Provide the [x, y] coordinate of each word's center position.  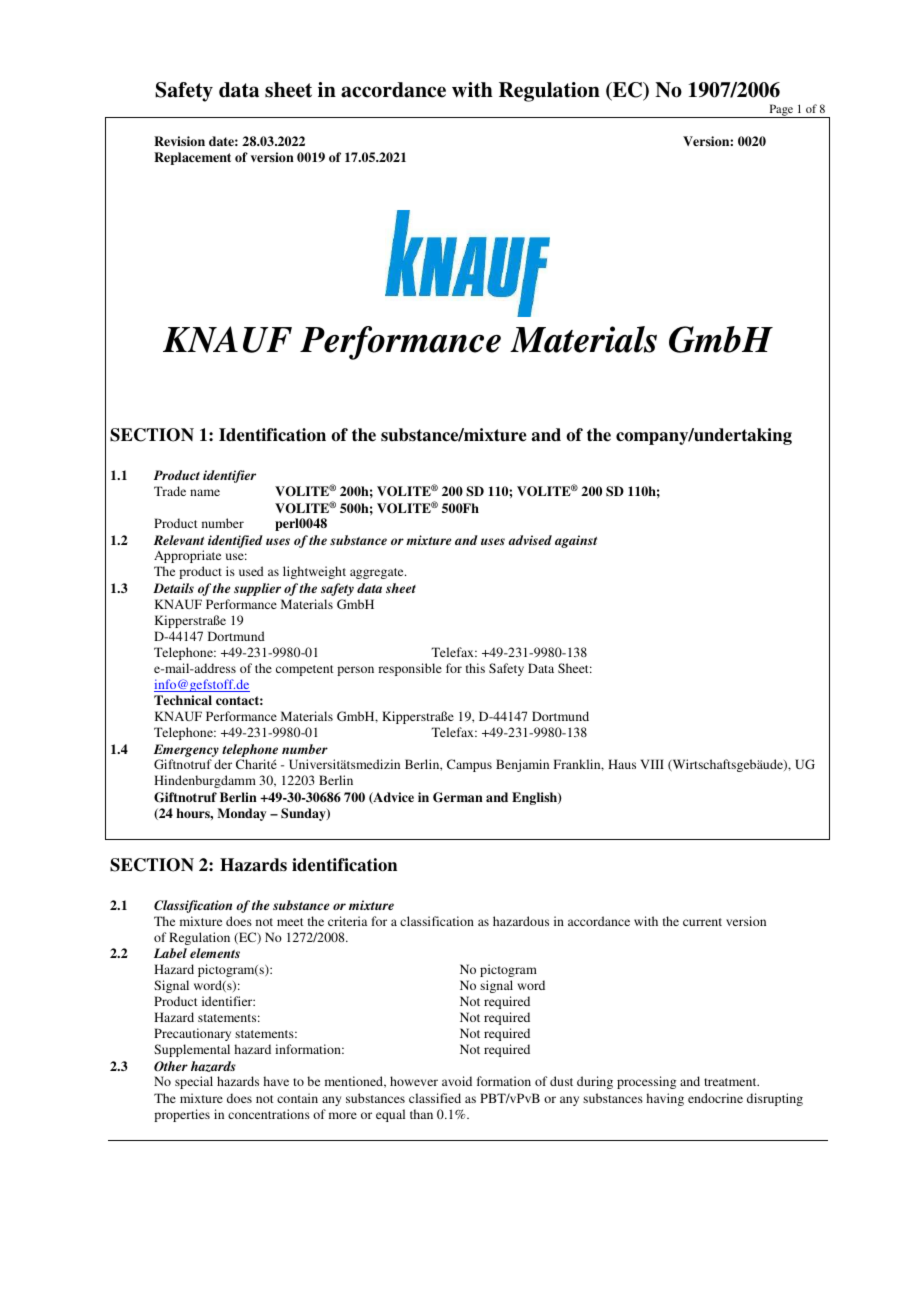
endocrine [715, 1098]
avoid [457, 1081]
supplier [257, 589]
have [276, 1081]
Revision [179, 141]
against [576, 541]
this [475, 668]
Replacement [192, 158]
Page [781, 111]
